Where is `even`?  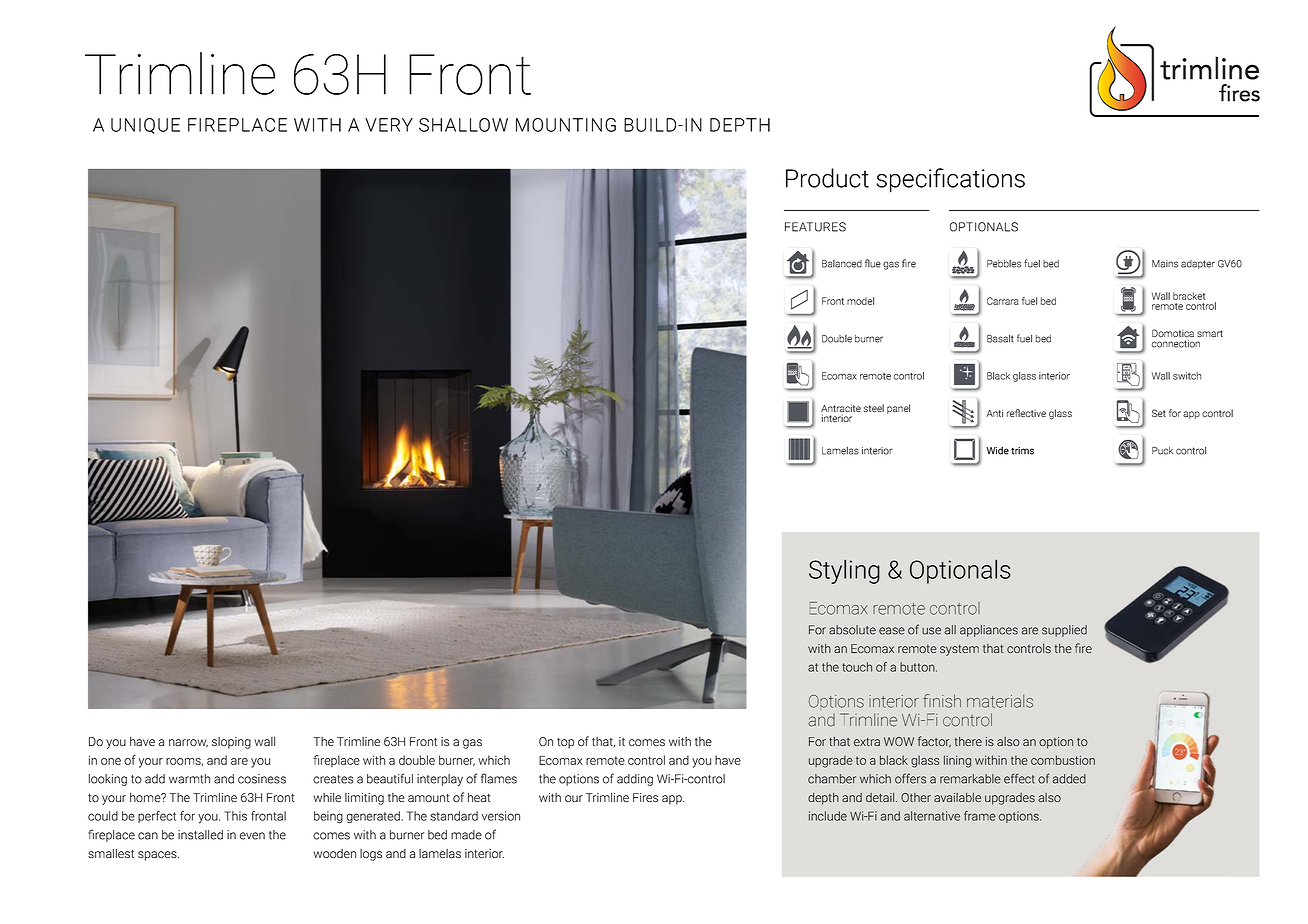
even is located at coordinates (252, 836).
